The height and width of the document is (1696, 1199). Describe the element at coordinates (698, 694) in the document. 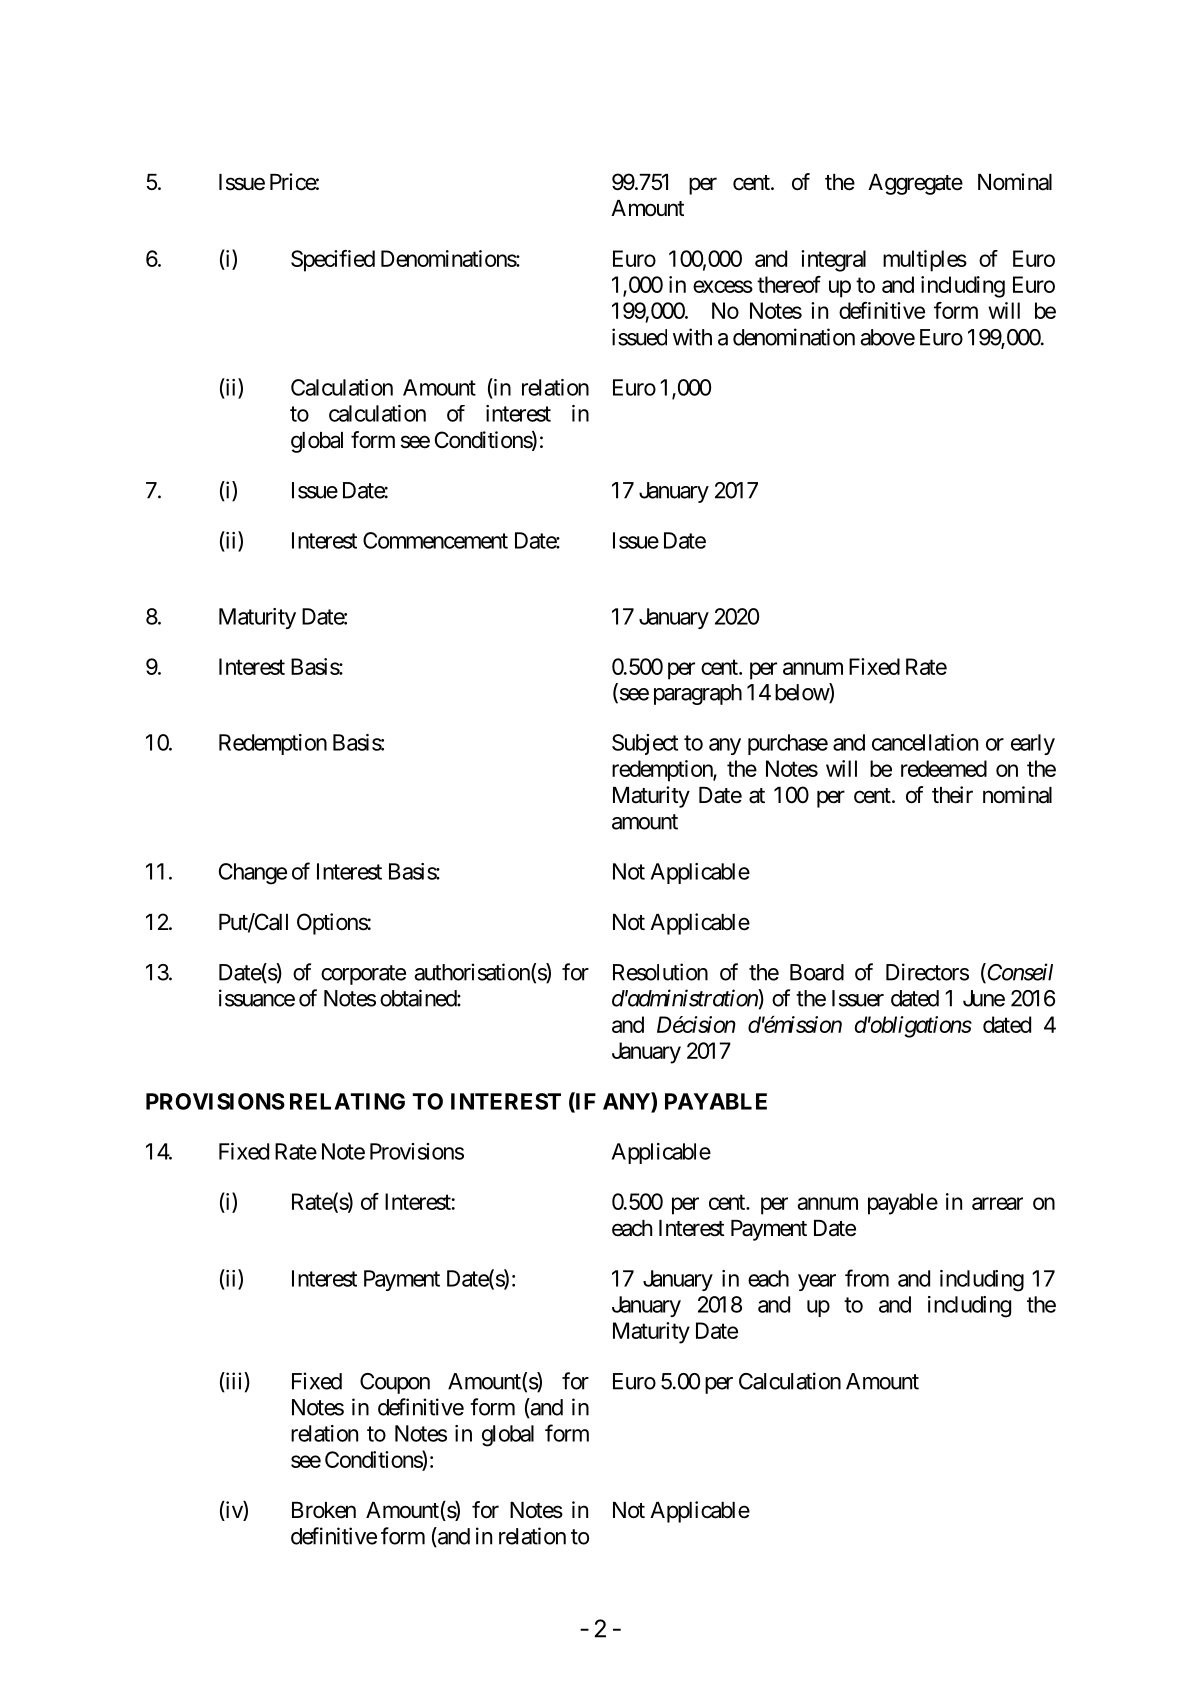

I see `paragraph` at that location.
